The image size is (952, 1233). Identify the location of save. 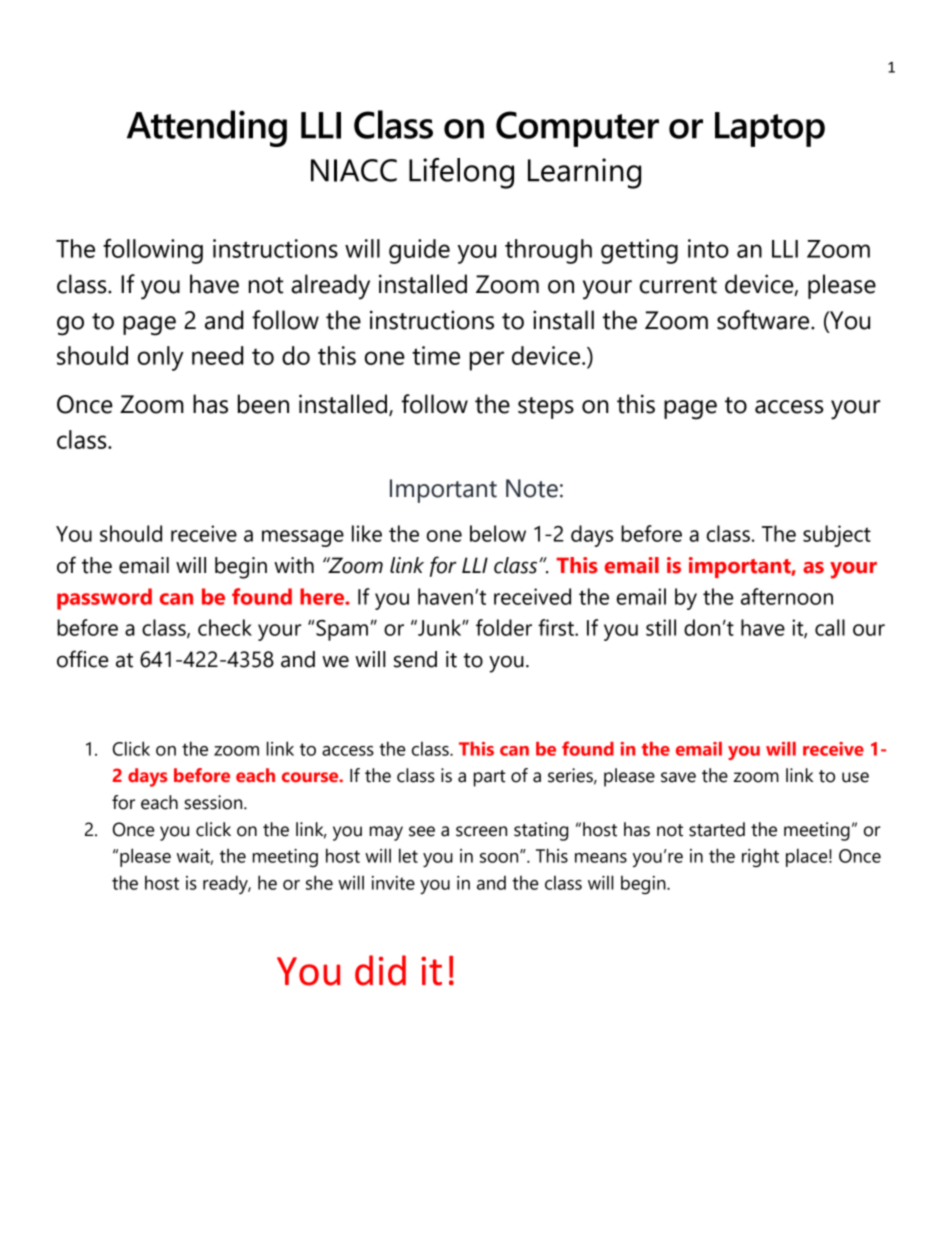
(678, 777).
